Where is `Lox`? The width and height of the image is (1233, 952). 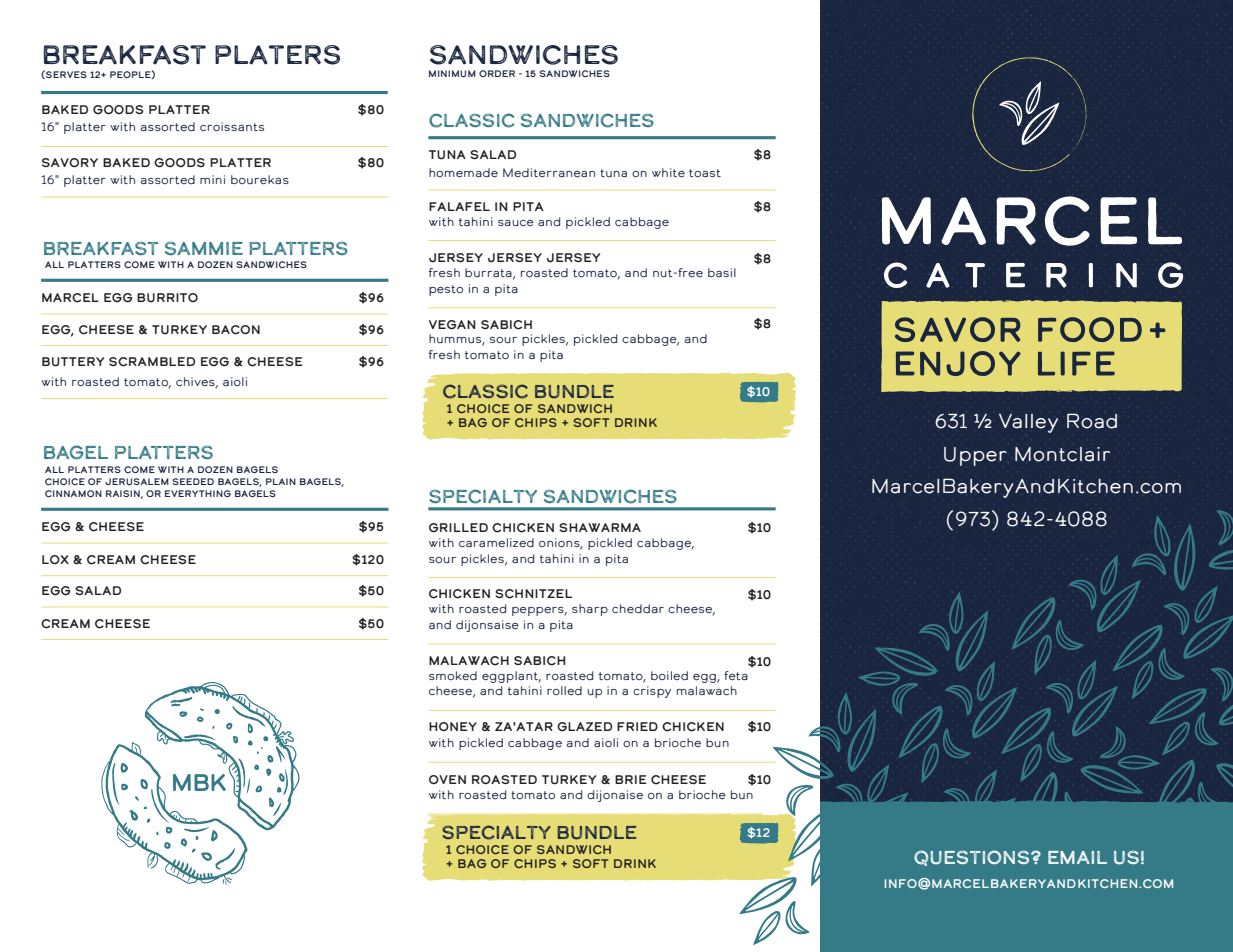
Lox is located at coordinates (55, 559).
